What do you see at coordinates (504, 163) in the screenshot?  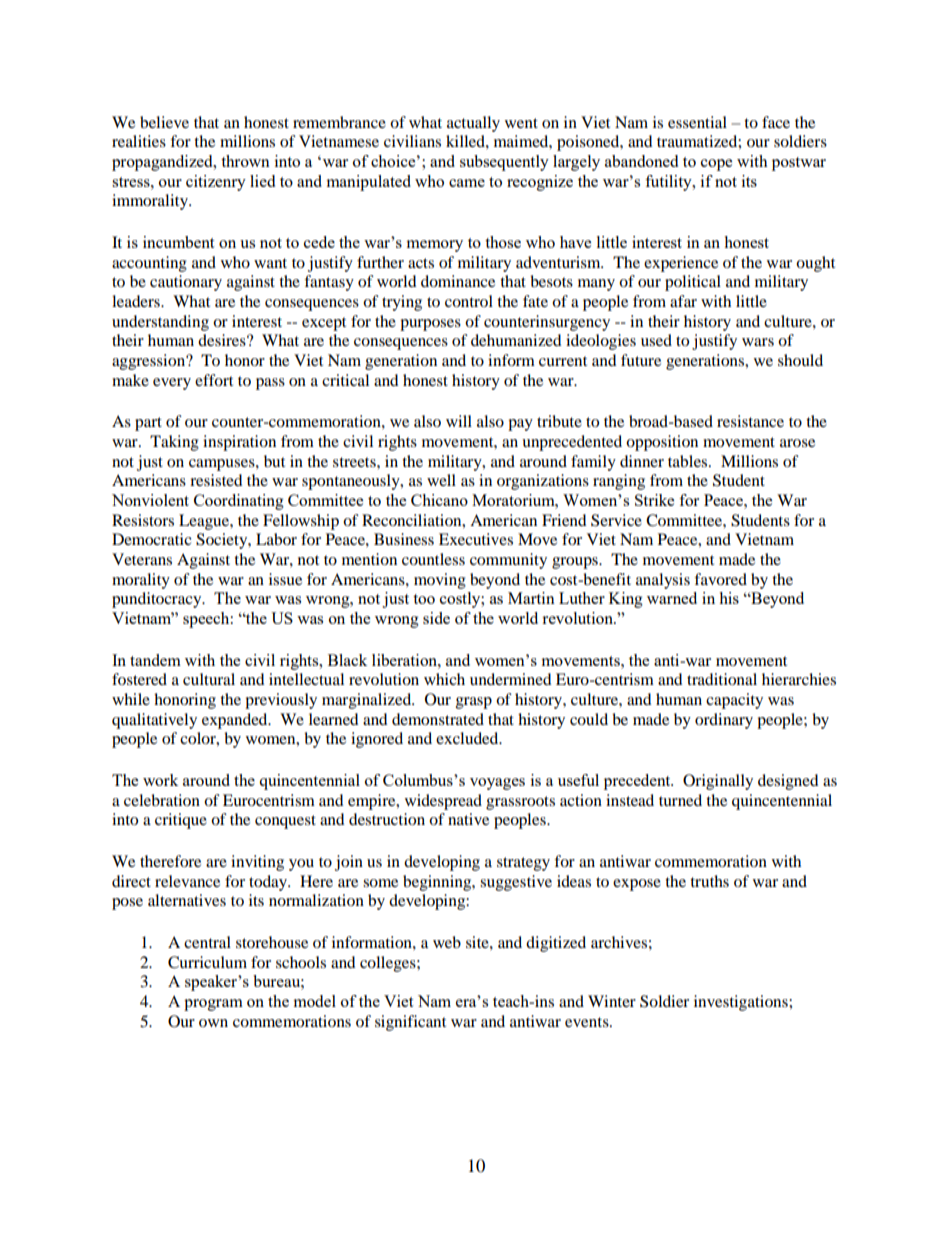 I see `subsequently` at bounding box center [504, 163].
